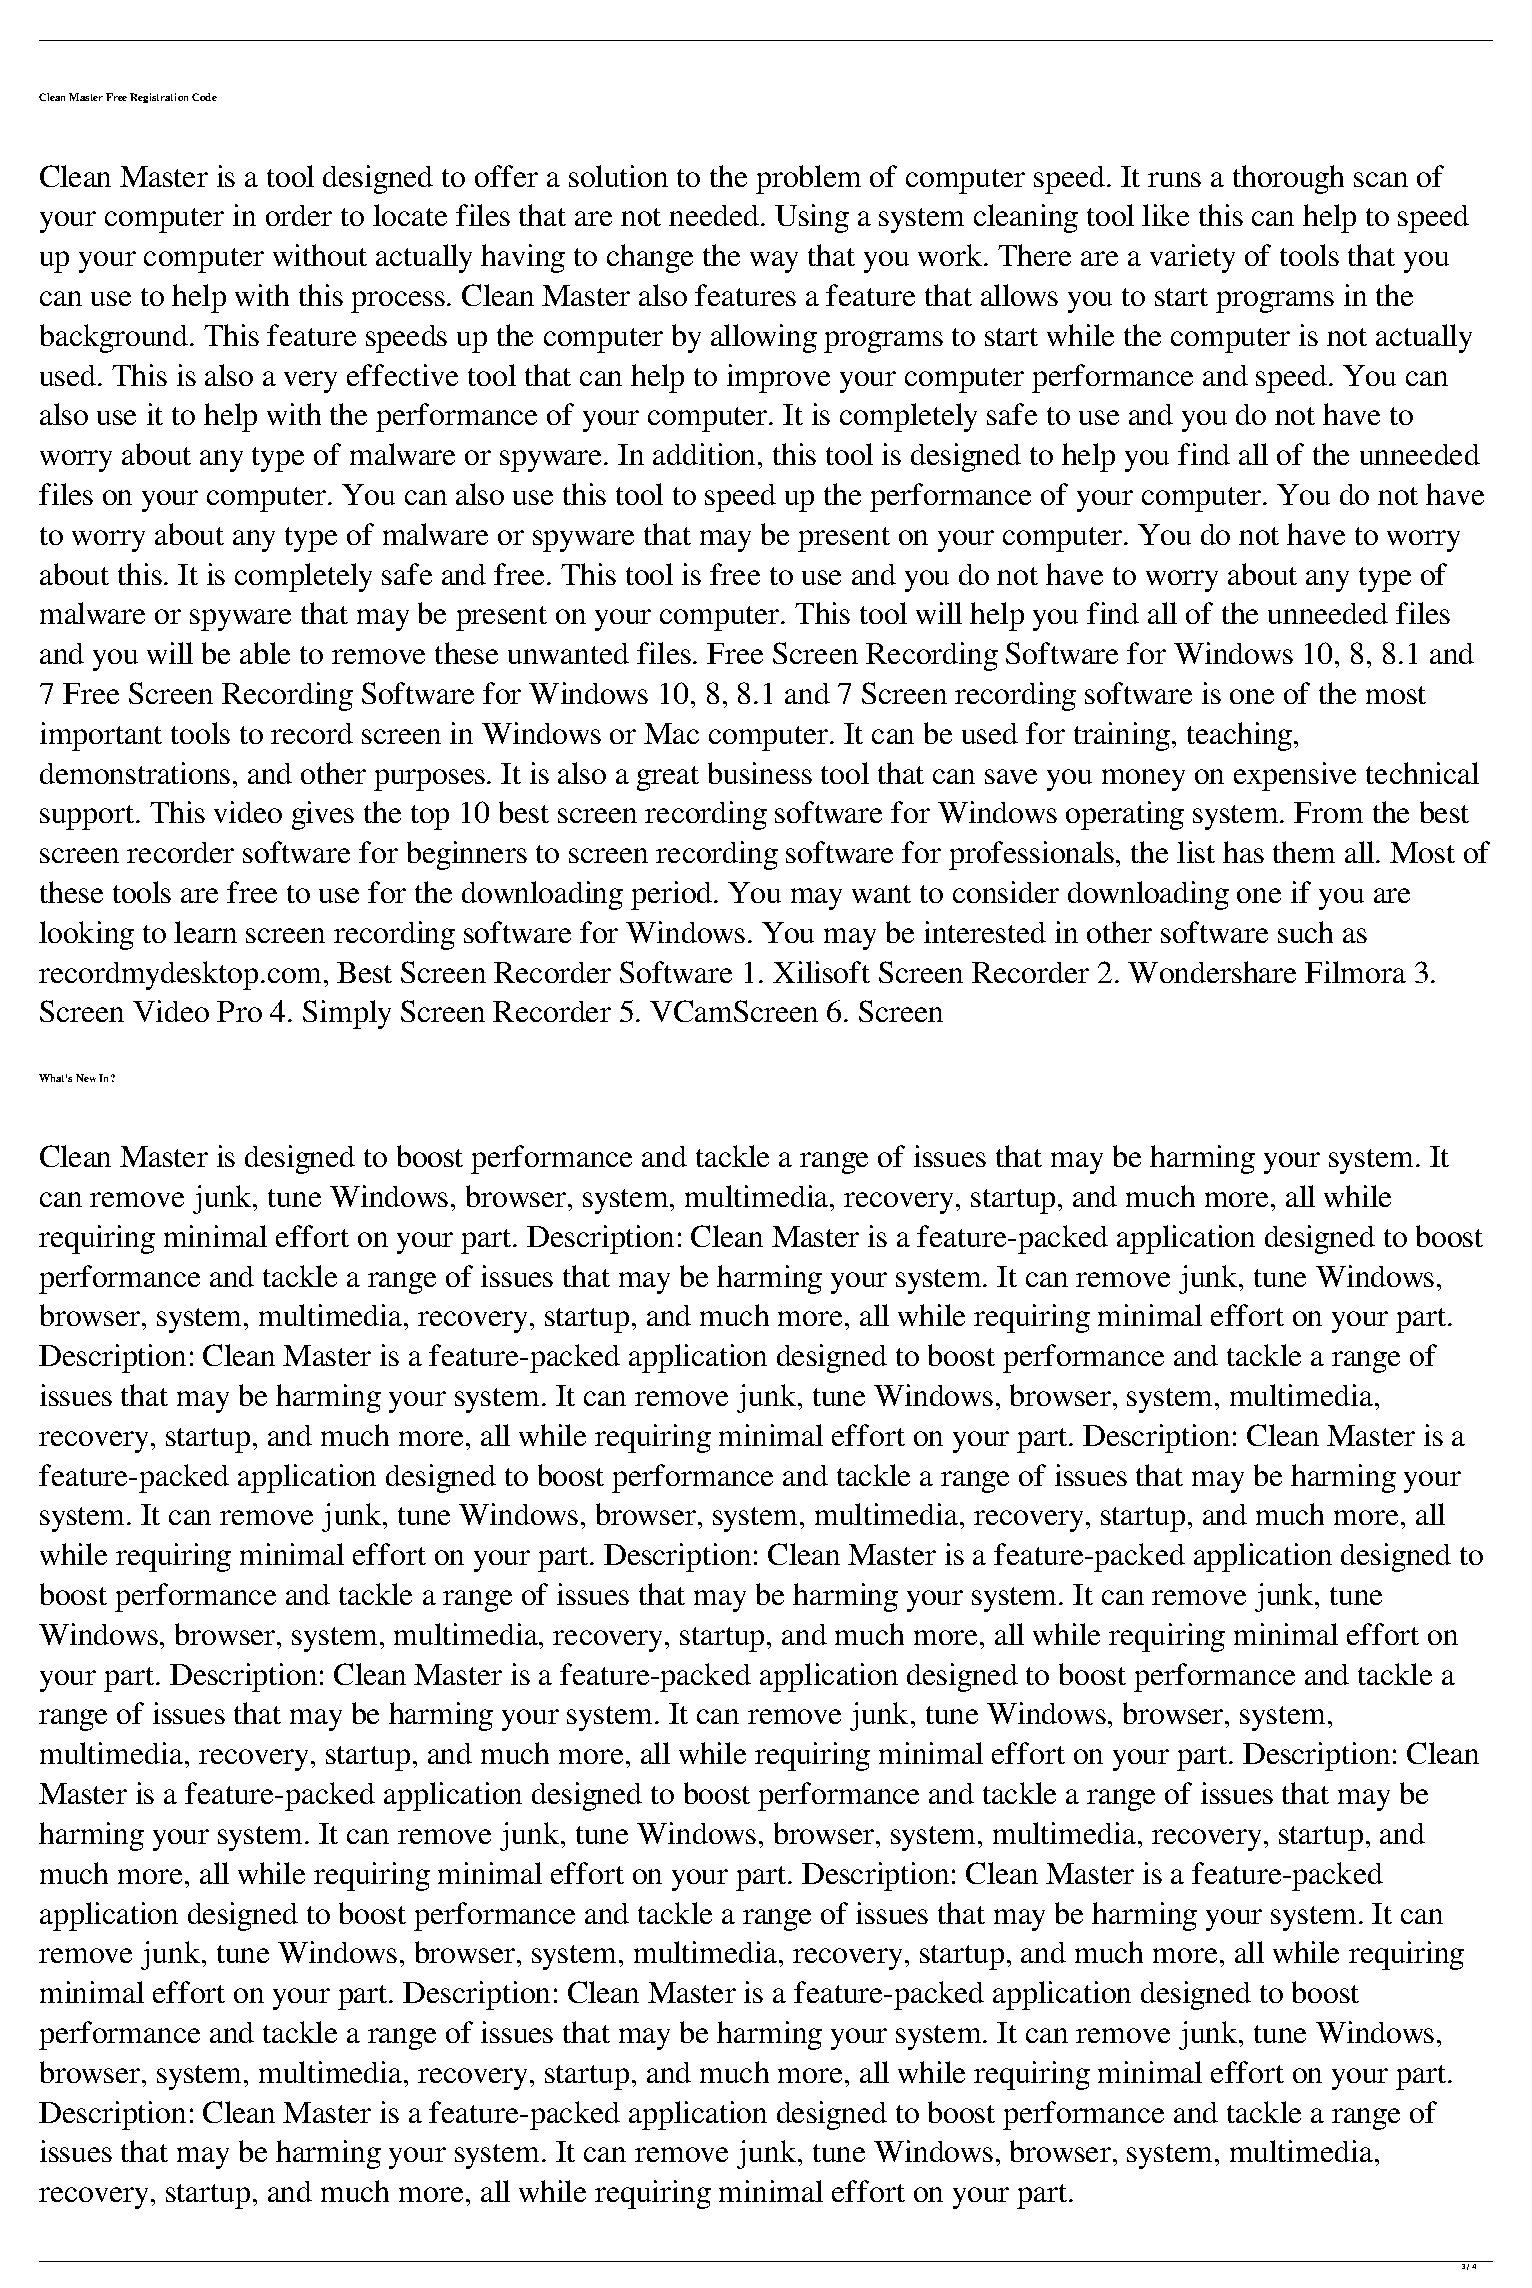 This image has width=1532, height=2288. I want to click on problem, so click(808, 179).
